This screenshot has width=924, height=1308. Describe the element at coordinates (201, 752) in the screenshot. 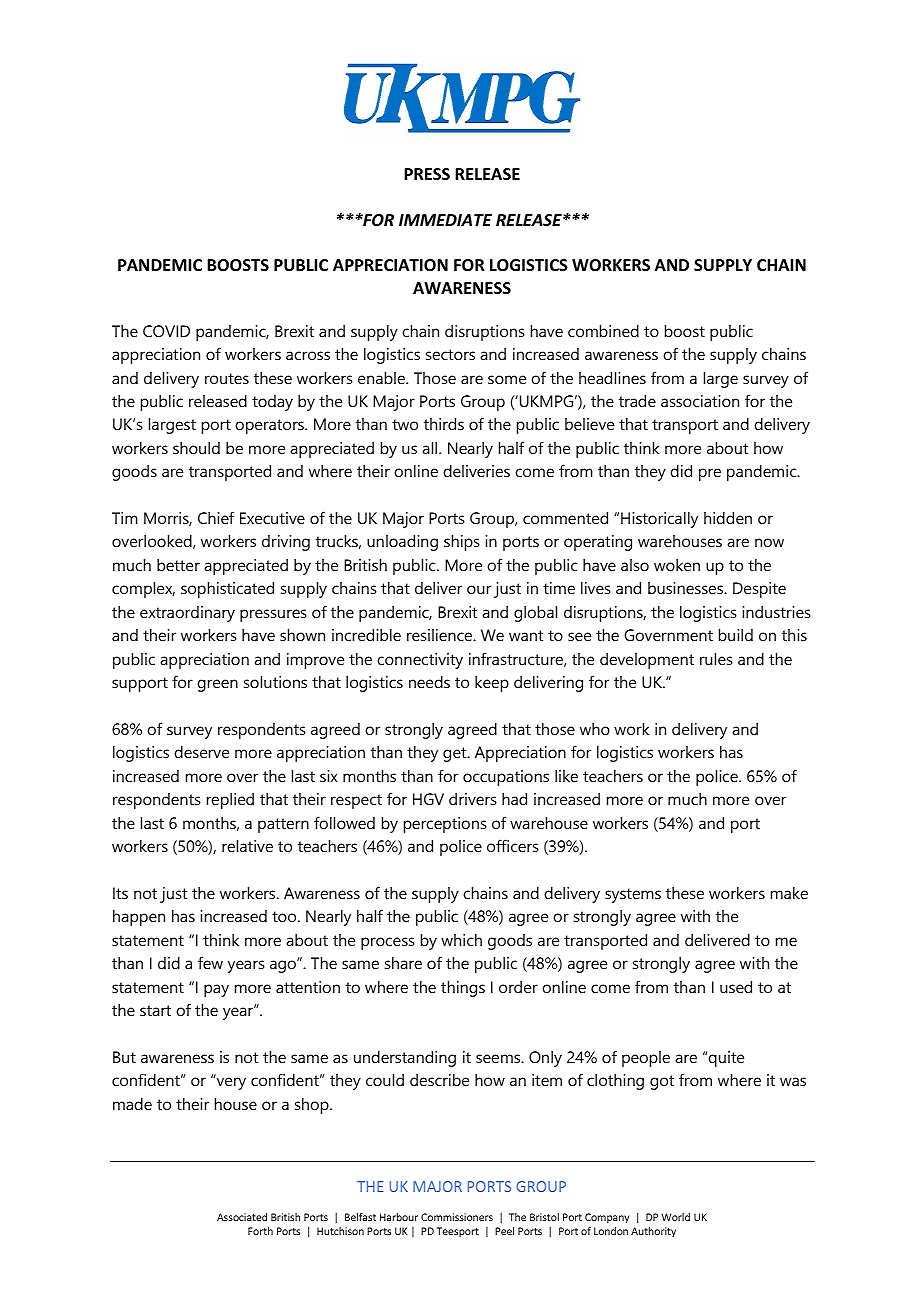

I see `deserve` at that location.
